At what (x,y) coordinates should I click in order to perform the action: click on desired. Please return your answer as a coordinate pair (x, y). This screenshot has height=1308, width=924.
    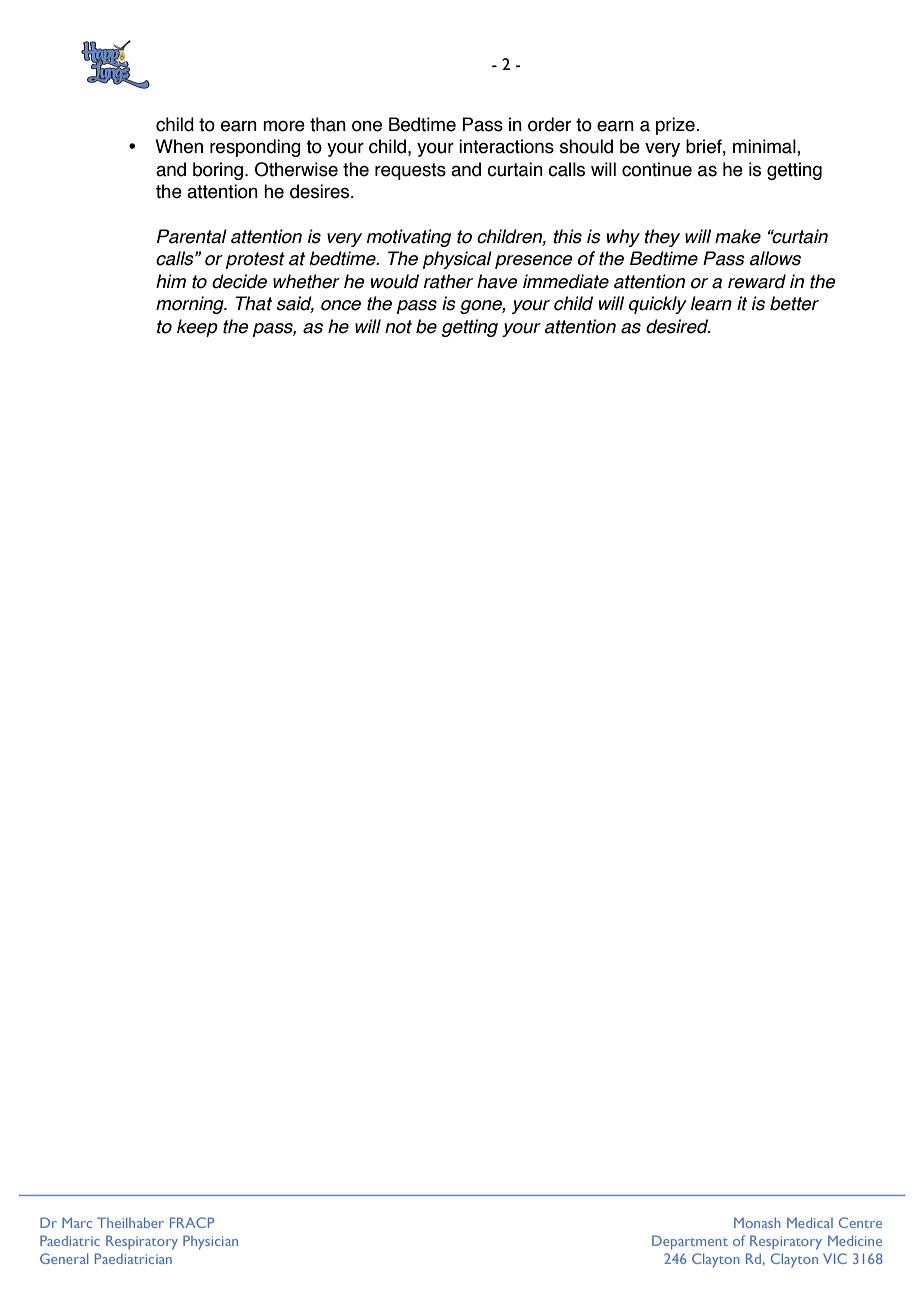
    Looking at the image, I should click on (678, 326).
